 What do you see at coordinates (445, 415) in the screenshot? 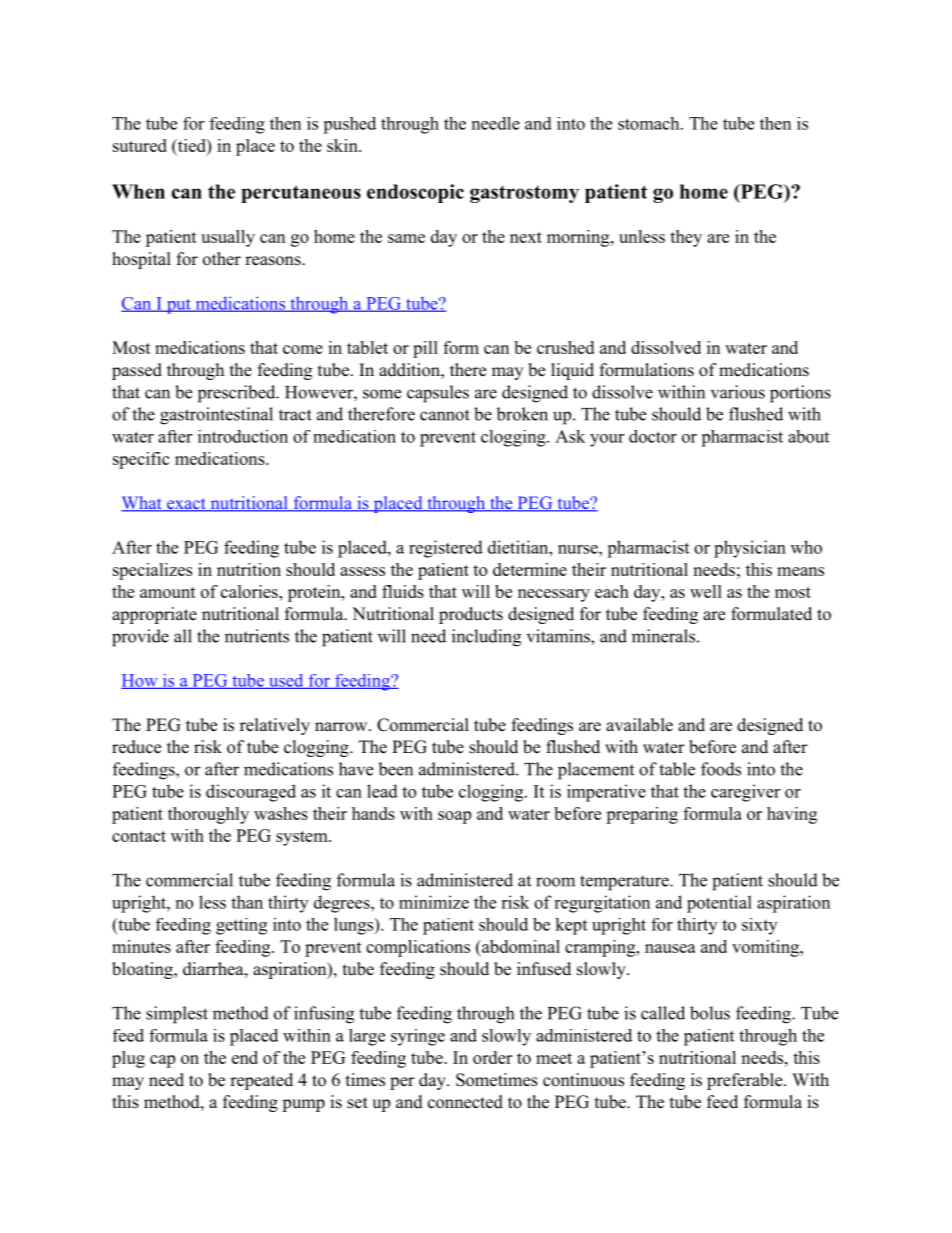
I see `cannot` at bounding box center [445, 415].
